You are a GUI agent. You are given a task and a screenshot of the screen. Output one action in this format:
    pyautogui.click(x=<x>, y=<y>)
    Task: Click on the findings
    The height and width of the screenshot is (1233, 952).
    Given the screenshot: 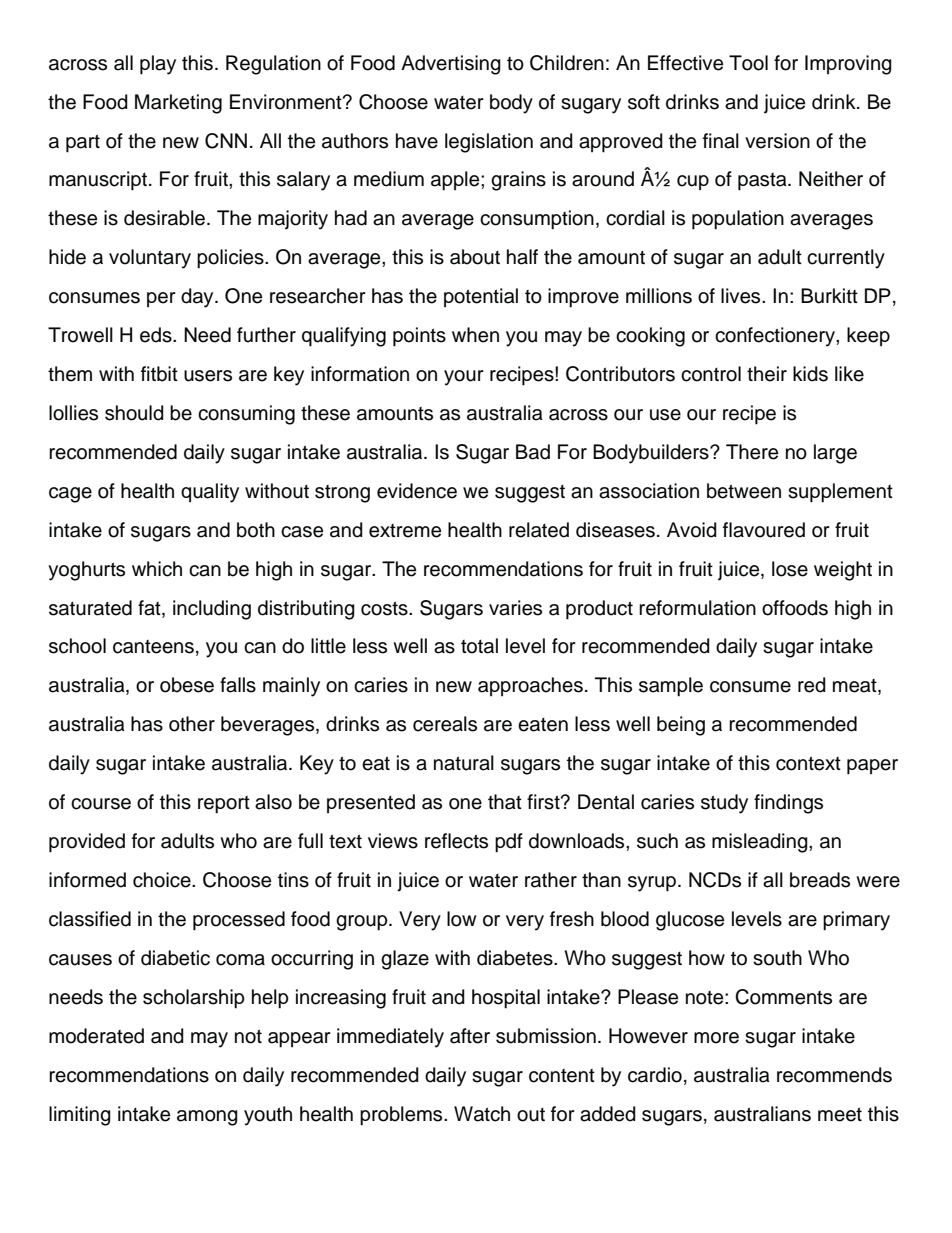 What is the action you would take?
    pyautogui.click(x=788, y=804)
